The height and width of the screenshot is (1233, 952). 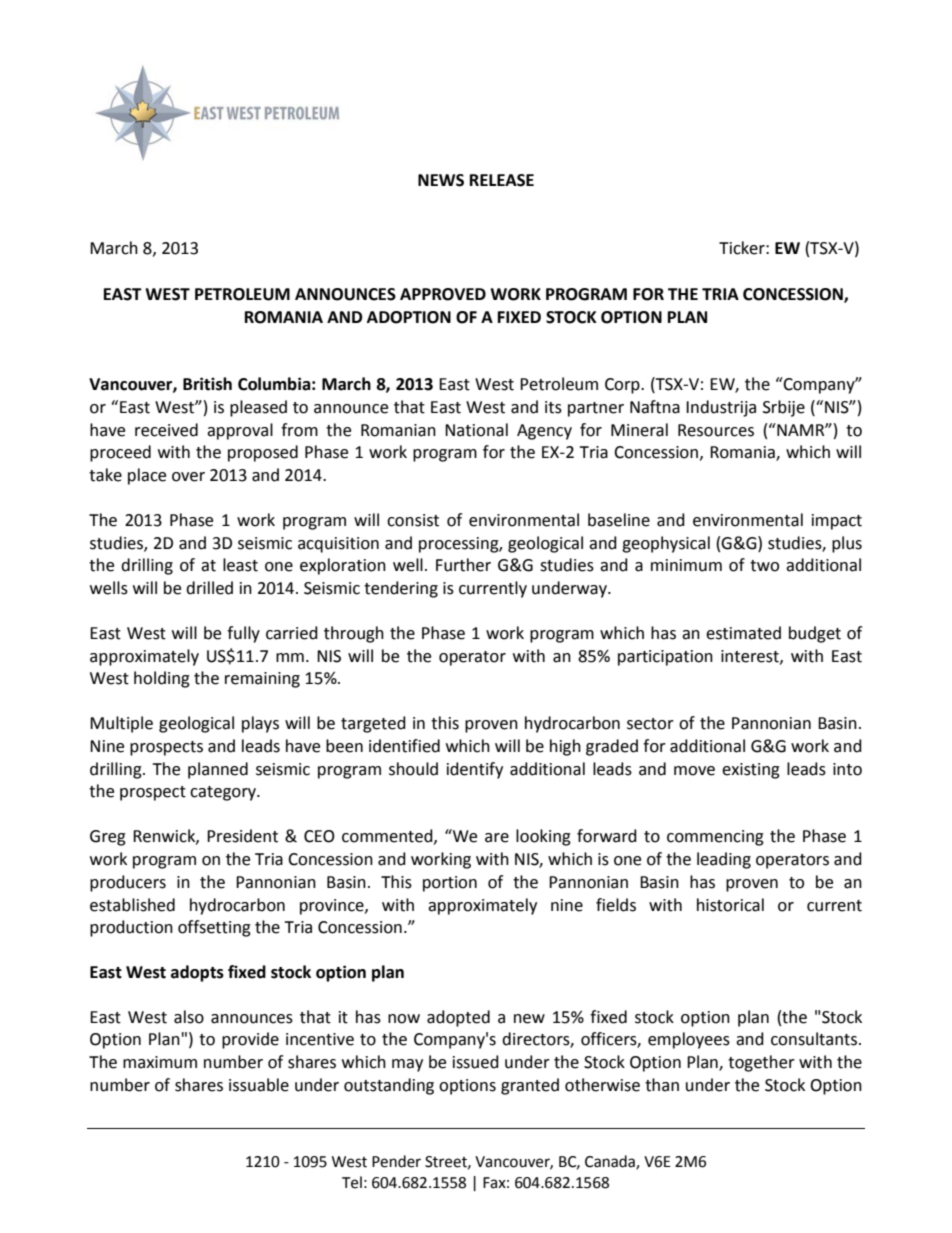 What do you see at coordinates (530, 1086) in the screenshot?
I see `granted` at bounding box center [530, 1086].
